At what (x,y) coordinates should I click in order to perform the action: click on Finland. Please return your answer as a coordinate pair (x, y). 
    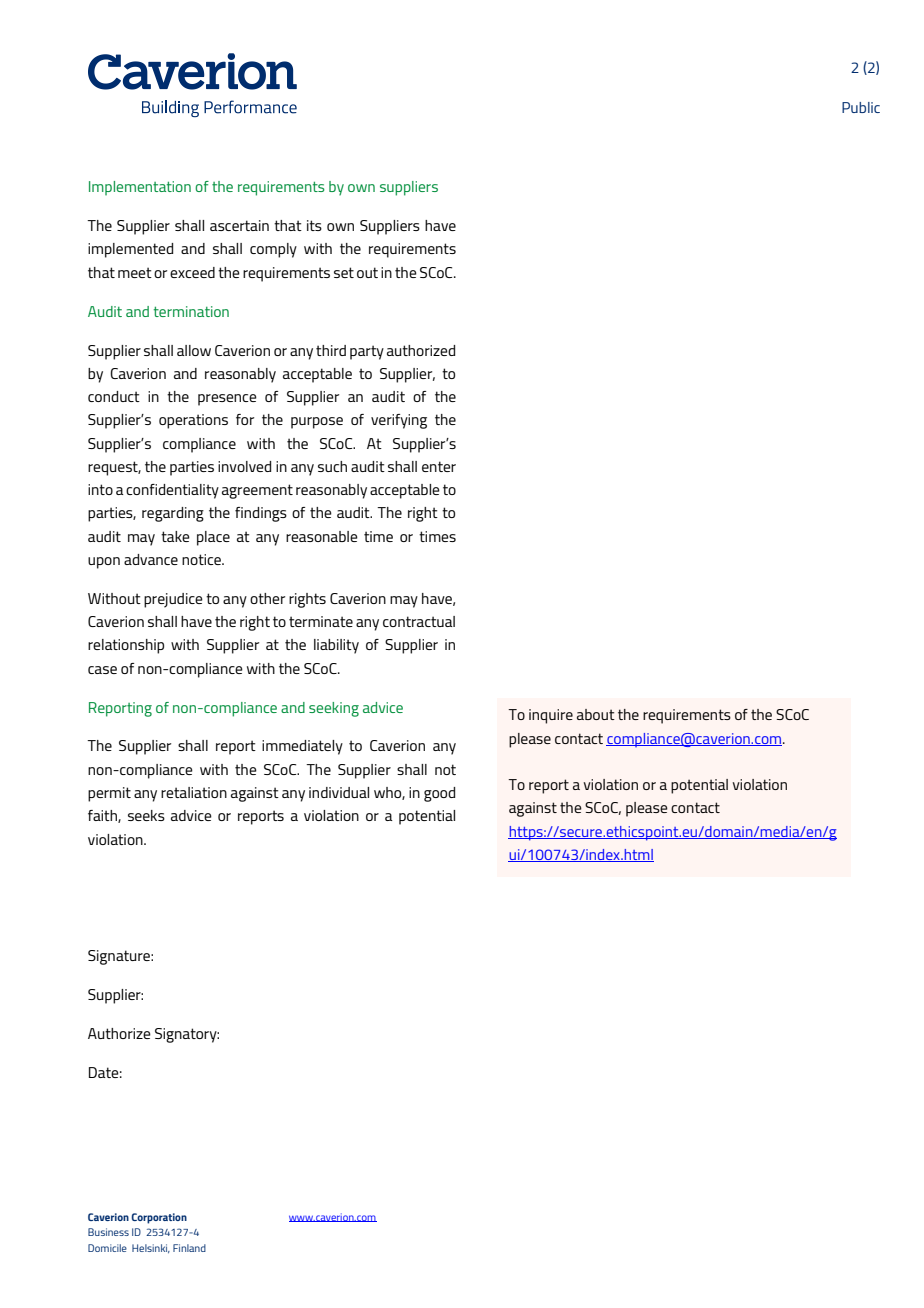
    Looking at the image, I should click on (189, 1248).
